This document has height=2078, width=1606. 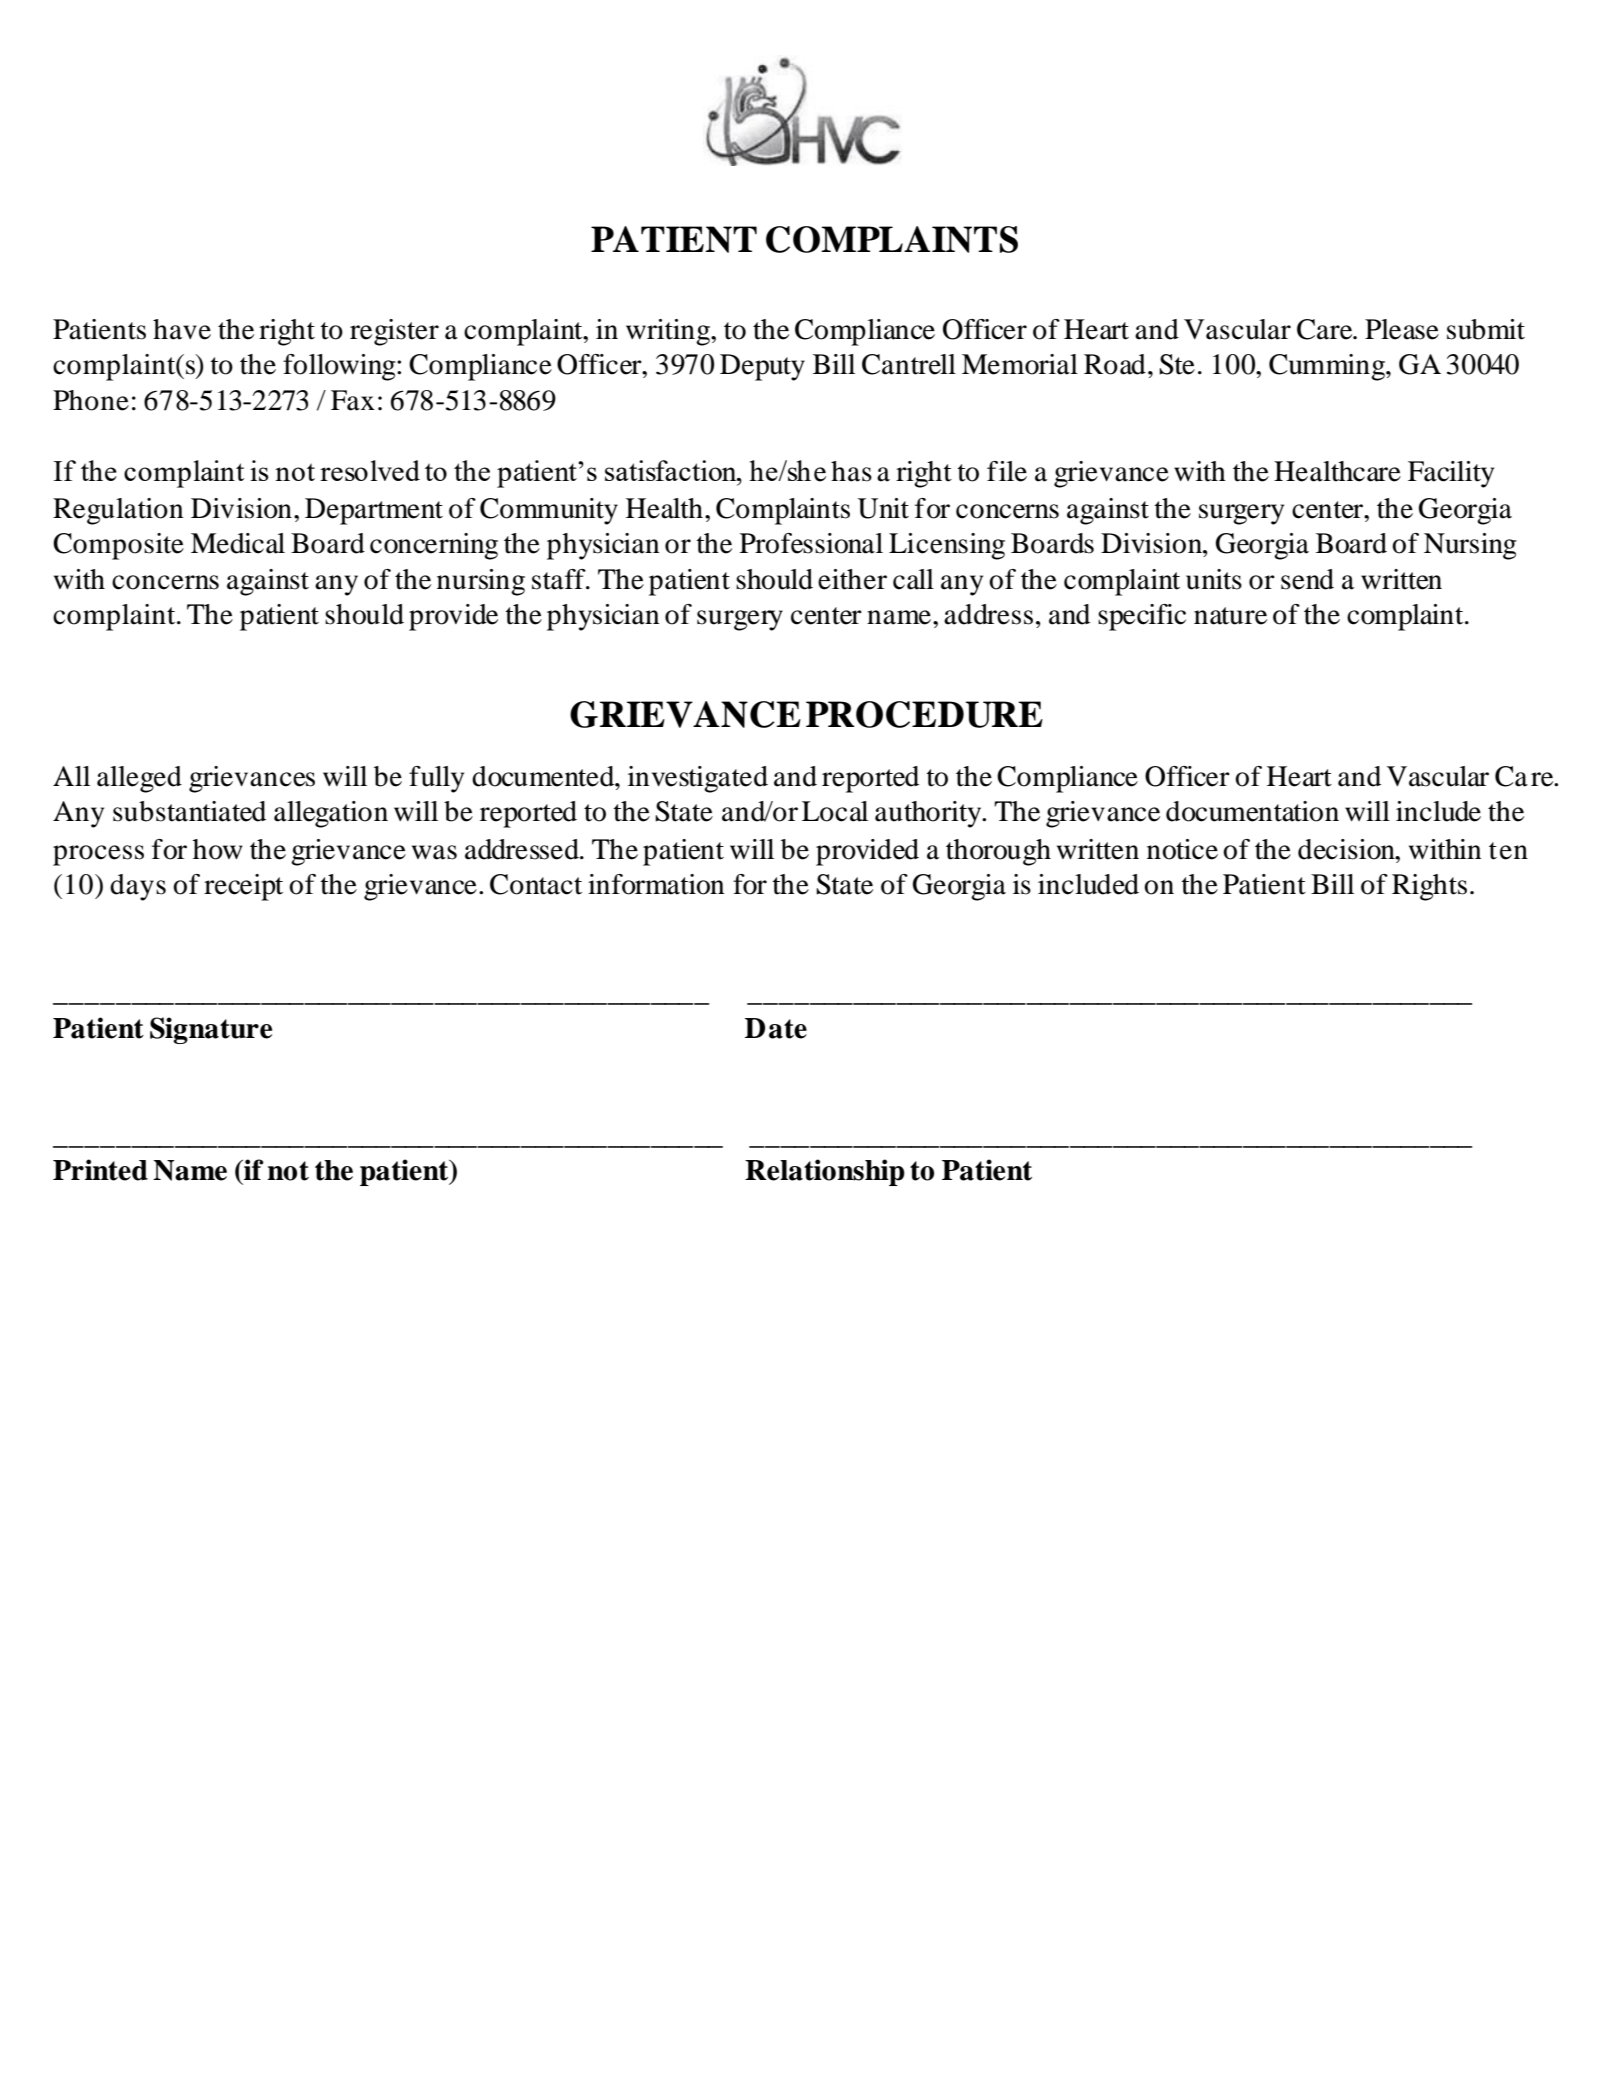 What do you see at coordinates (340, 367) in the document?
I see `following` at bounding box center [340, 367].
